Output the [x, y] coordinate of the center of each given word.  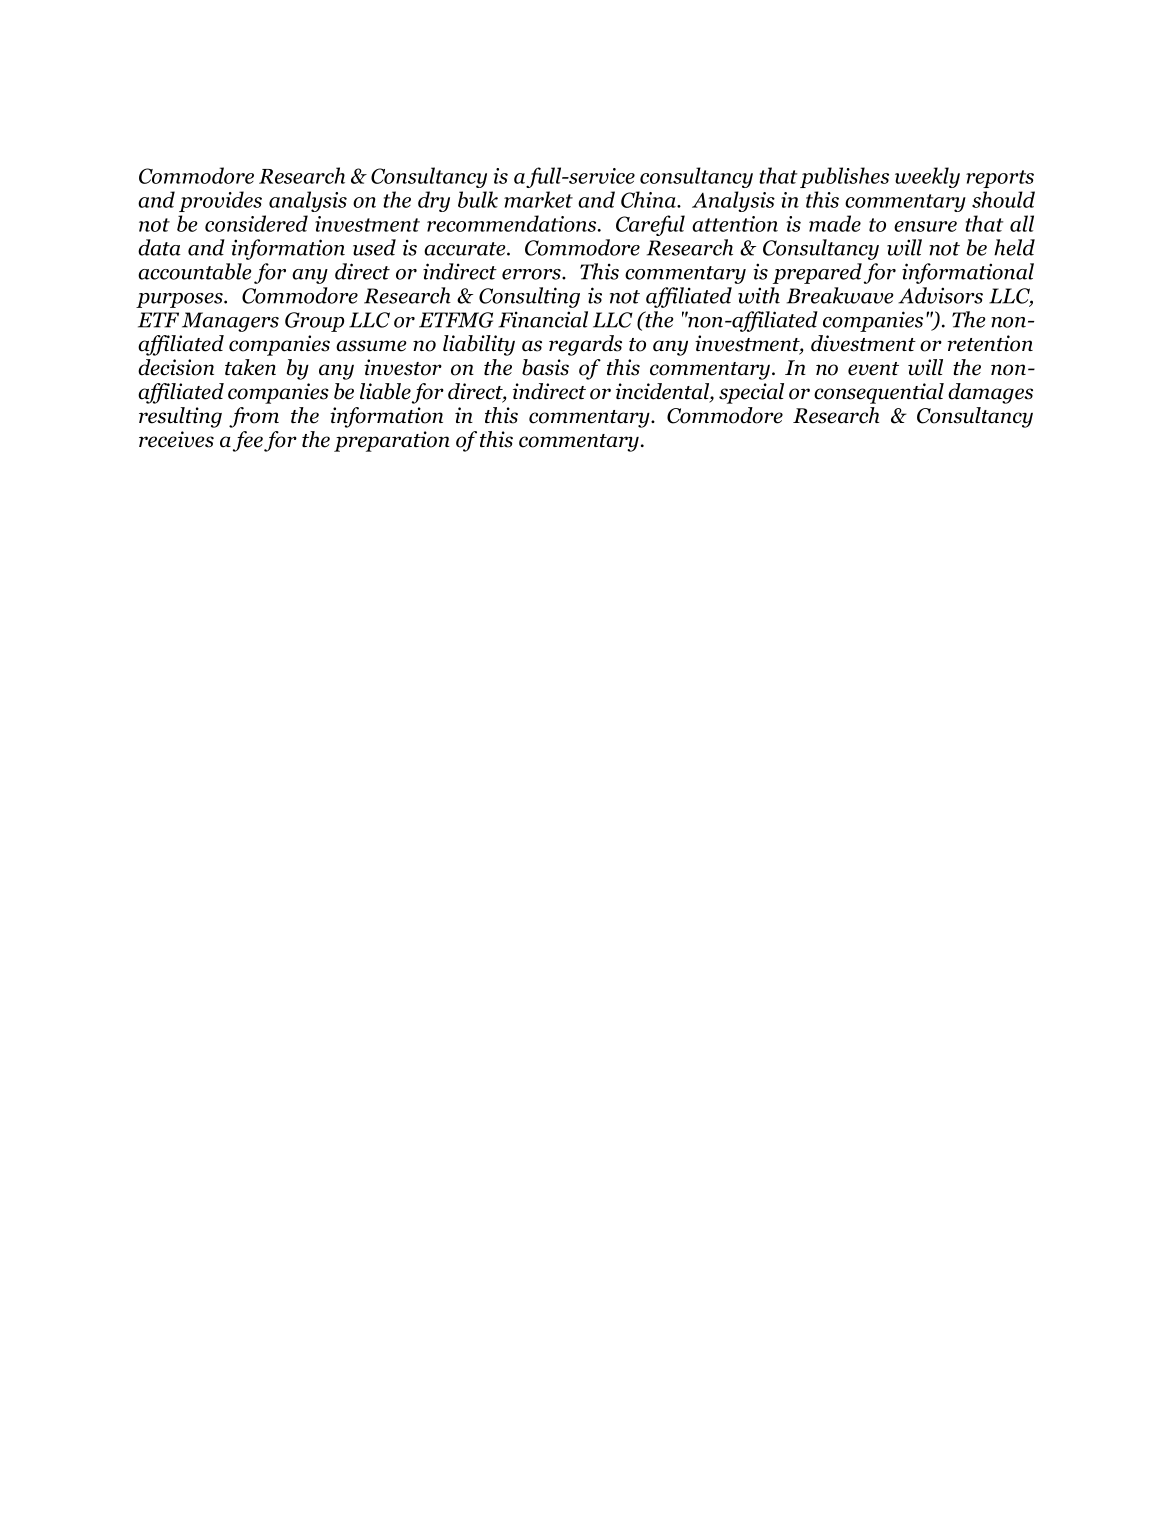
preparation [392, 441]
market [538, 199]
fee [248, 441]
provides [220, 201]
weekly [927, 177]
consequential [879, 393]
